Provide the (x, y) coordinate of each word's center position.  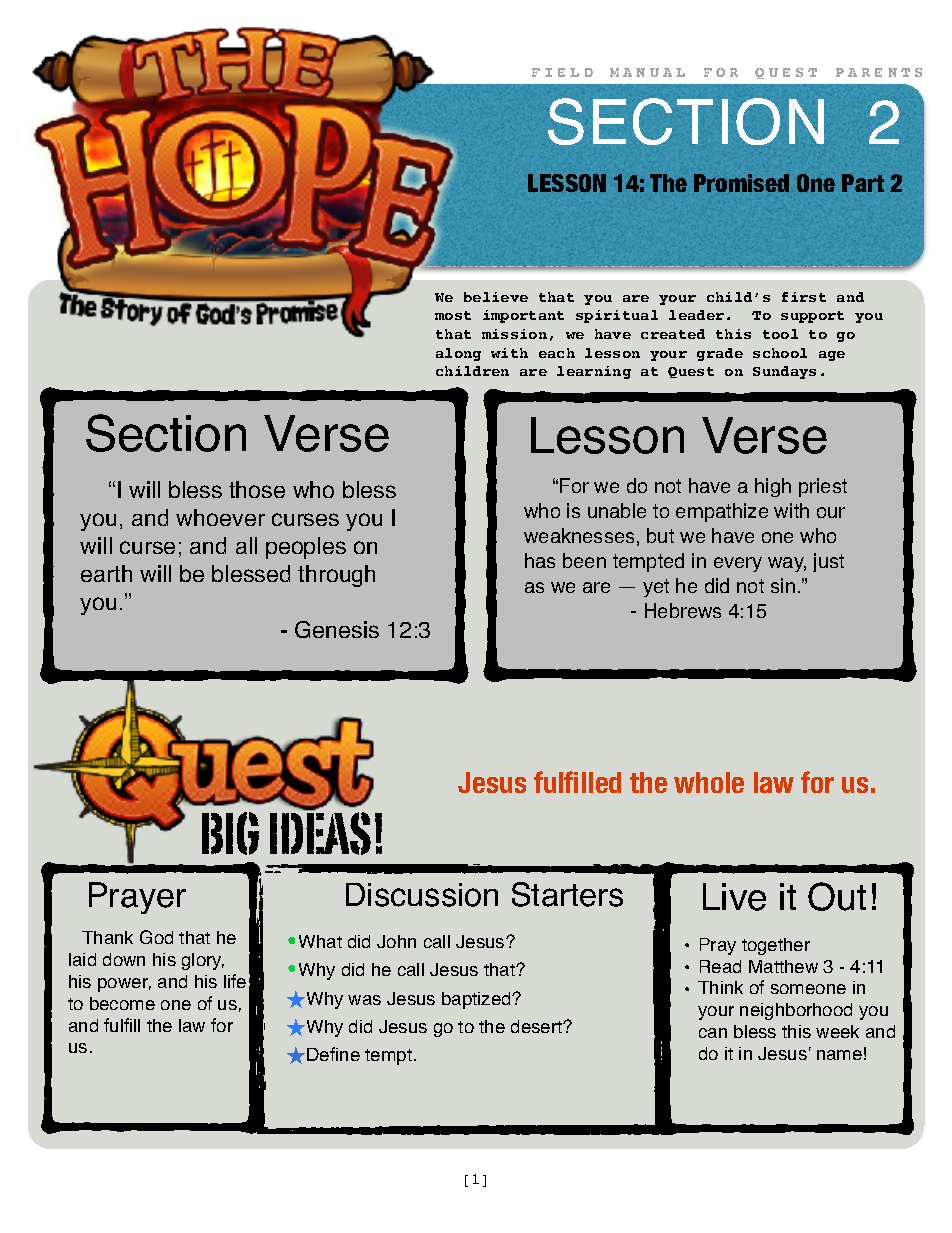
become (122, 1003)
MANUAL (647, 72)
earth (106, 573)
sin (783, 585)
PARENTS (879, 72)
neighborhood (796, 1011)
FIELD (562, 72)
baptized (477, 1000)
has (540, 560)
